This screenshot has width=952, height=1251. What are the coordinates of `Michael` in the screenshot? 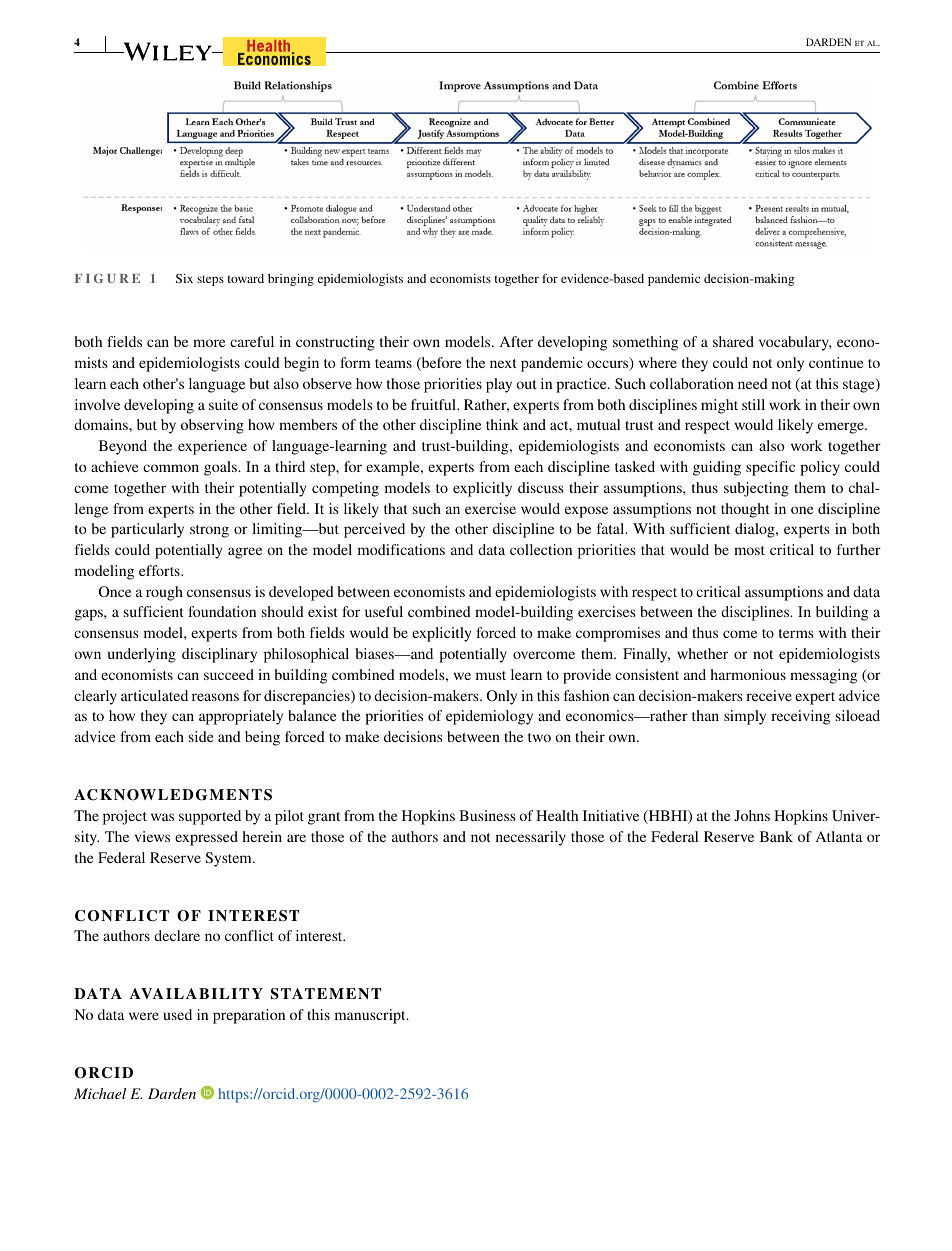 It's located at (100, 1093).
